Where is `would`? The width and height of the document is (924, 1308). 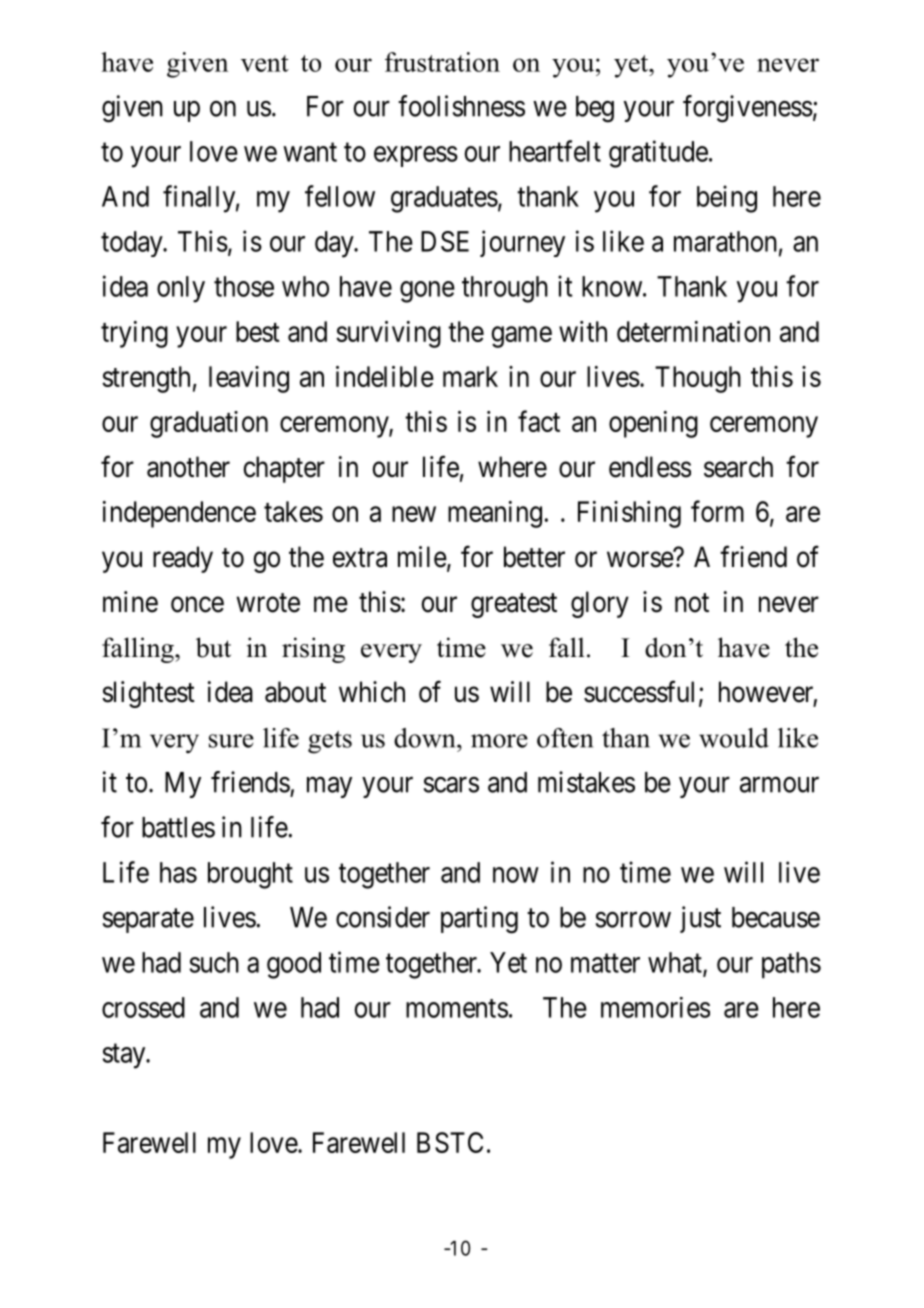 would is located at coordinates (734, 738).
